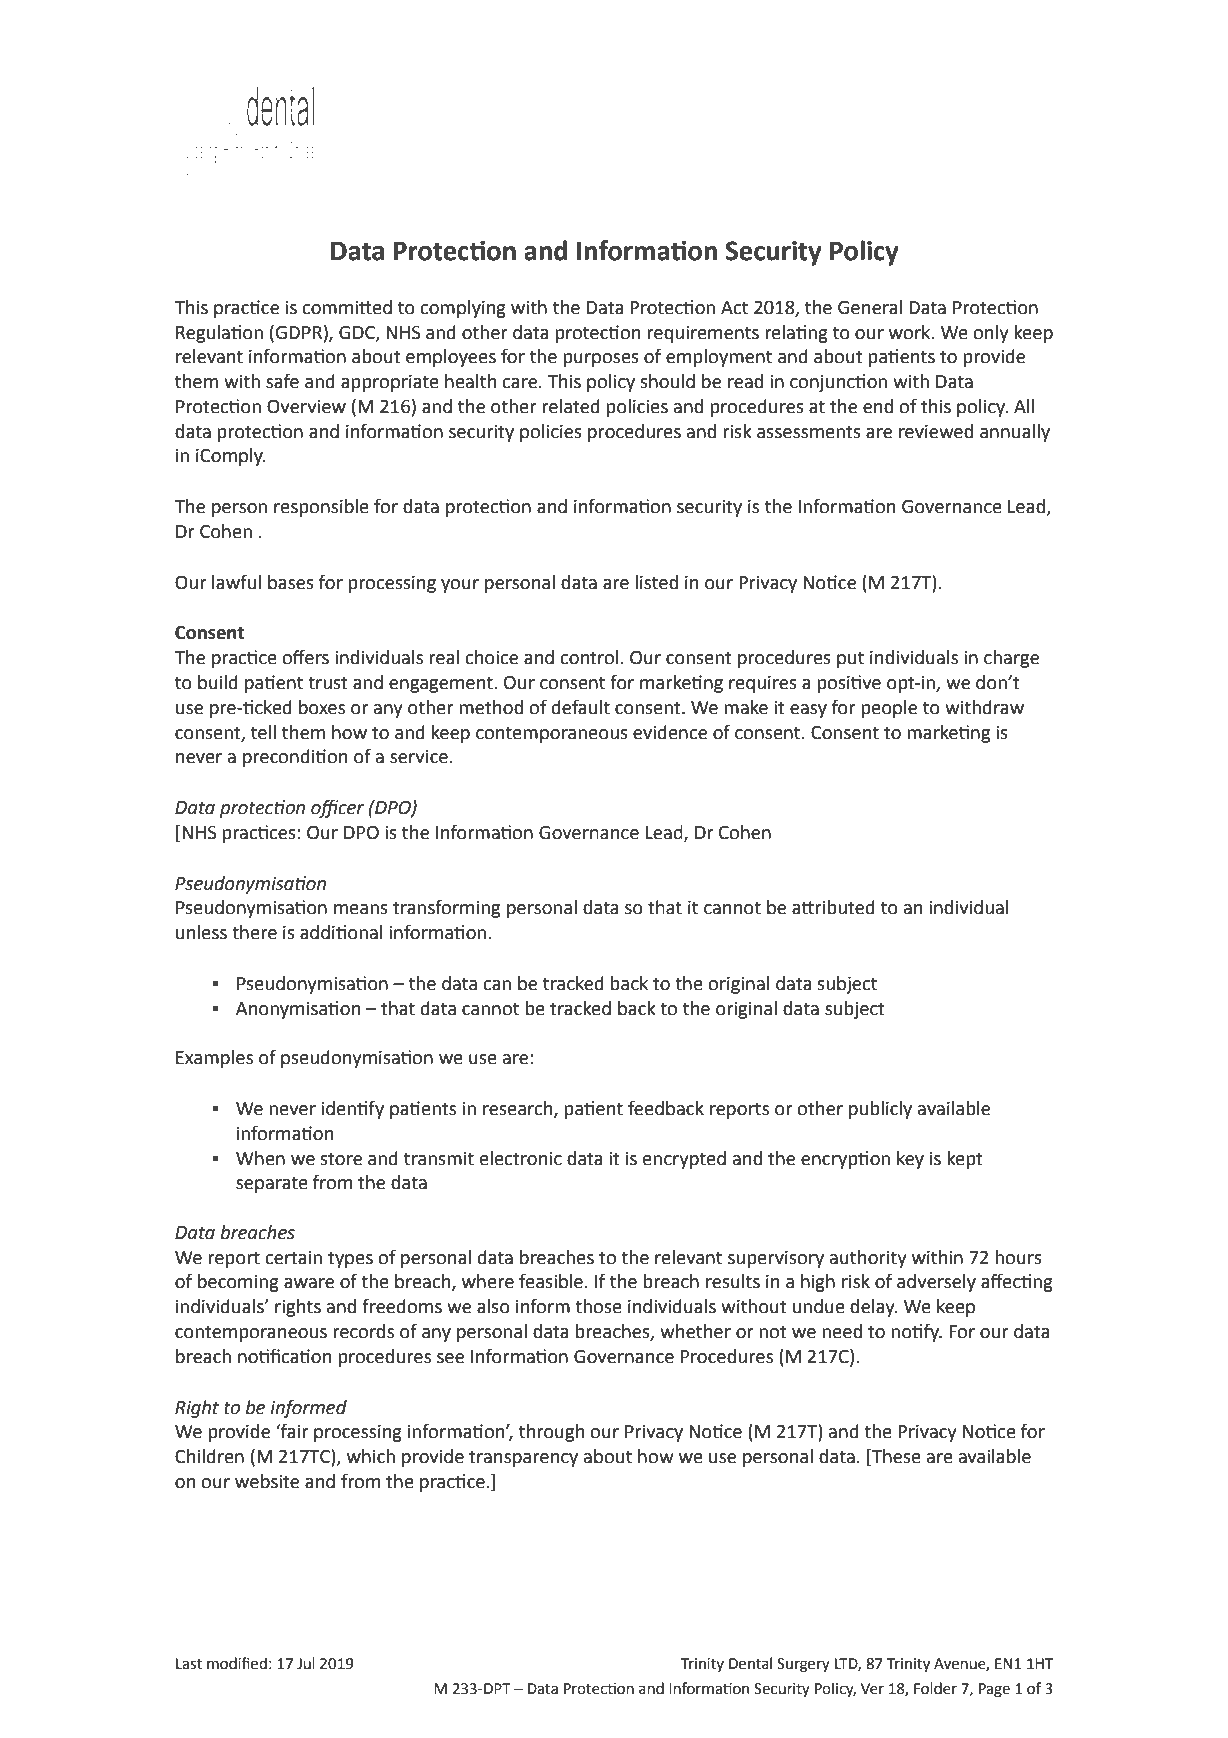 The height and width of the image is (1738, 1228). What do you see at coordinates (298, 332) in the image?
I see `GDPR` at bounding box center [298, 332].
